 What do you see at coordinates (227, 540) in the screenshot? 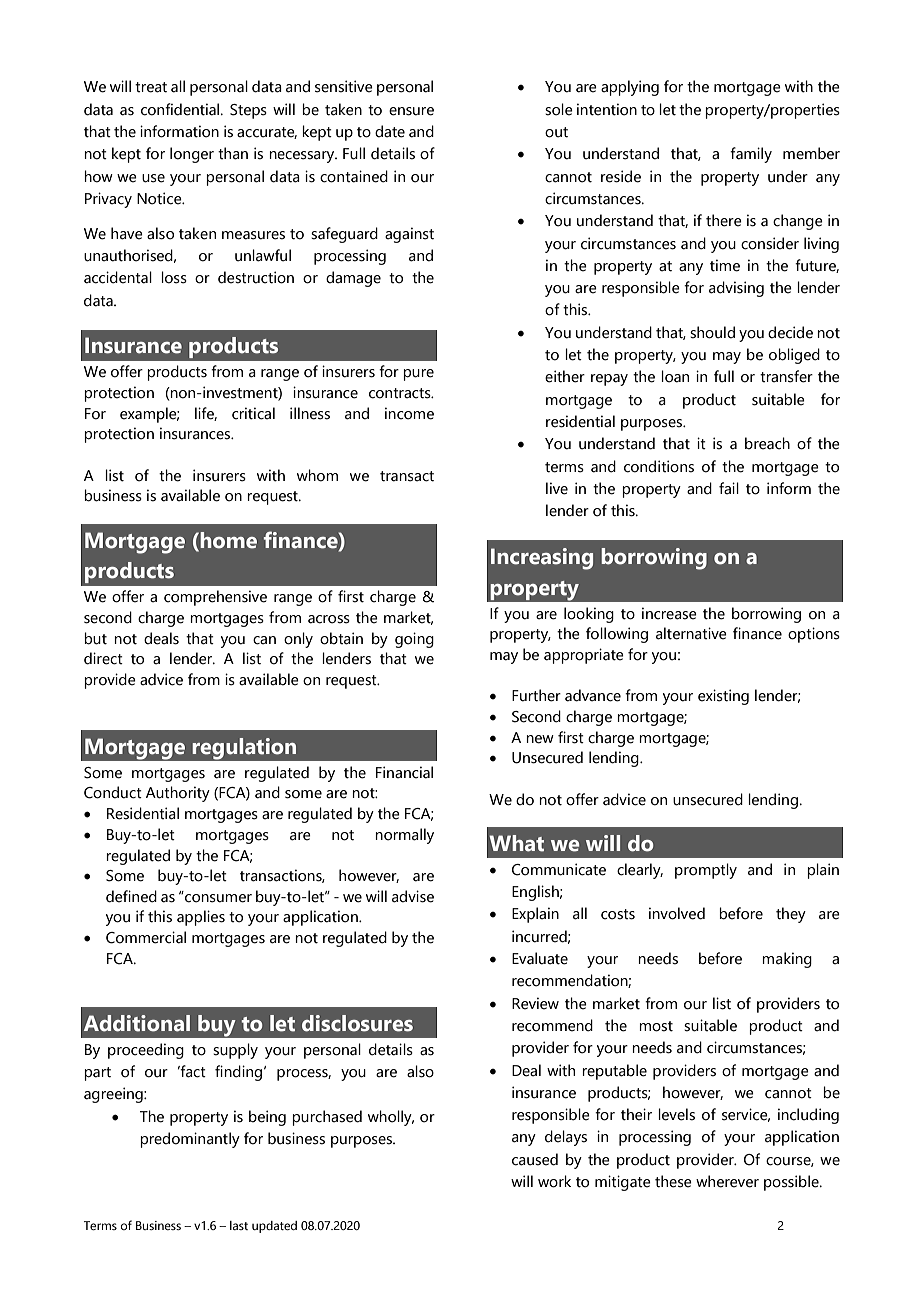
I see `home` at bounding box center [227, 540].
